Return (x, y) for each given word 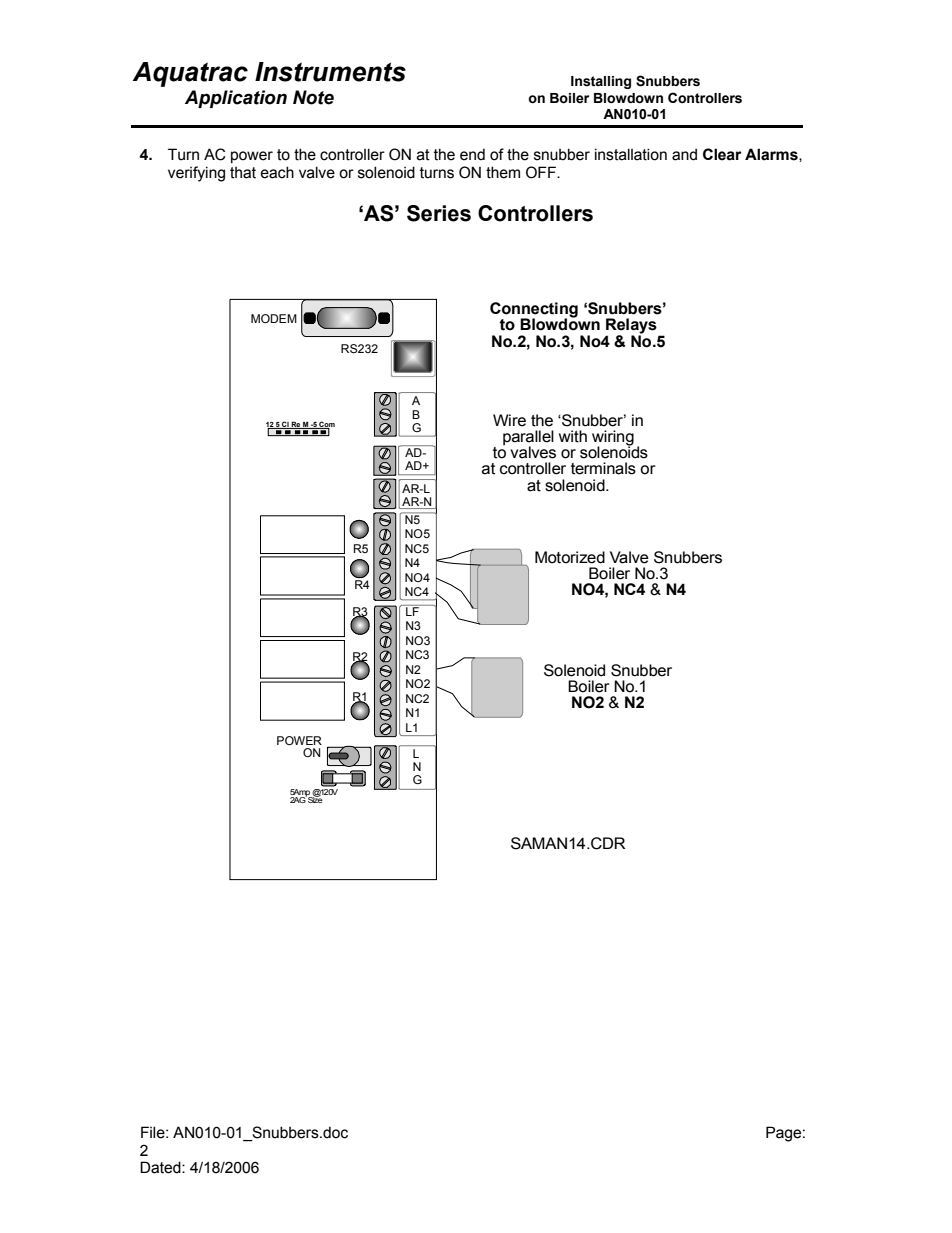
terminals (603, 468)
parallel (528, 439)
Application (236, 99)
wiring (613, 439)
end (472, 154)
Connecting (534, 311)
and (684, 154)
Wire (509, 420)
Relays (631, 327)
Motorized (570, 557)
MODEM (274, 318)
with (573, 436)
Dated (161, 1167)
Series (439, 213)
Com (326, 425)
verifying (196, 174)
